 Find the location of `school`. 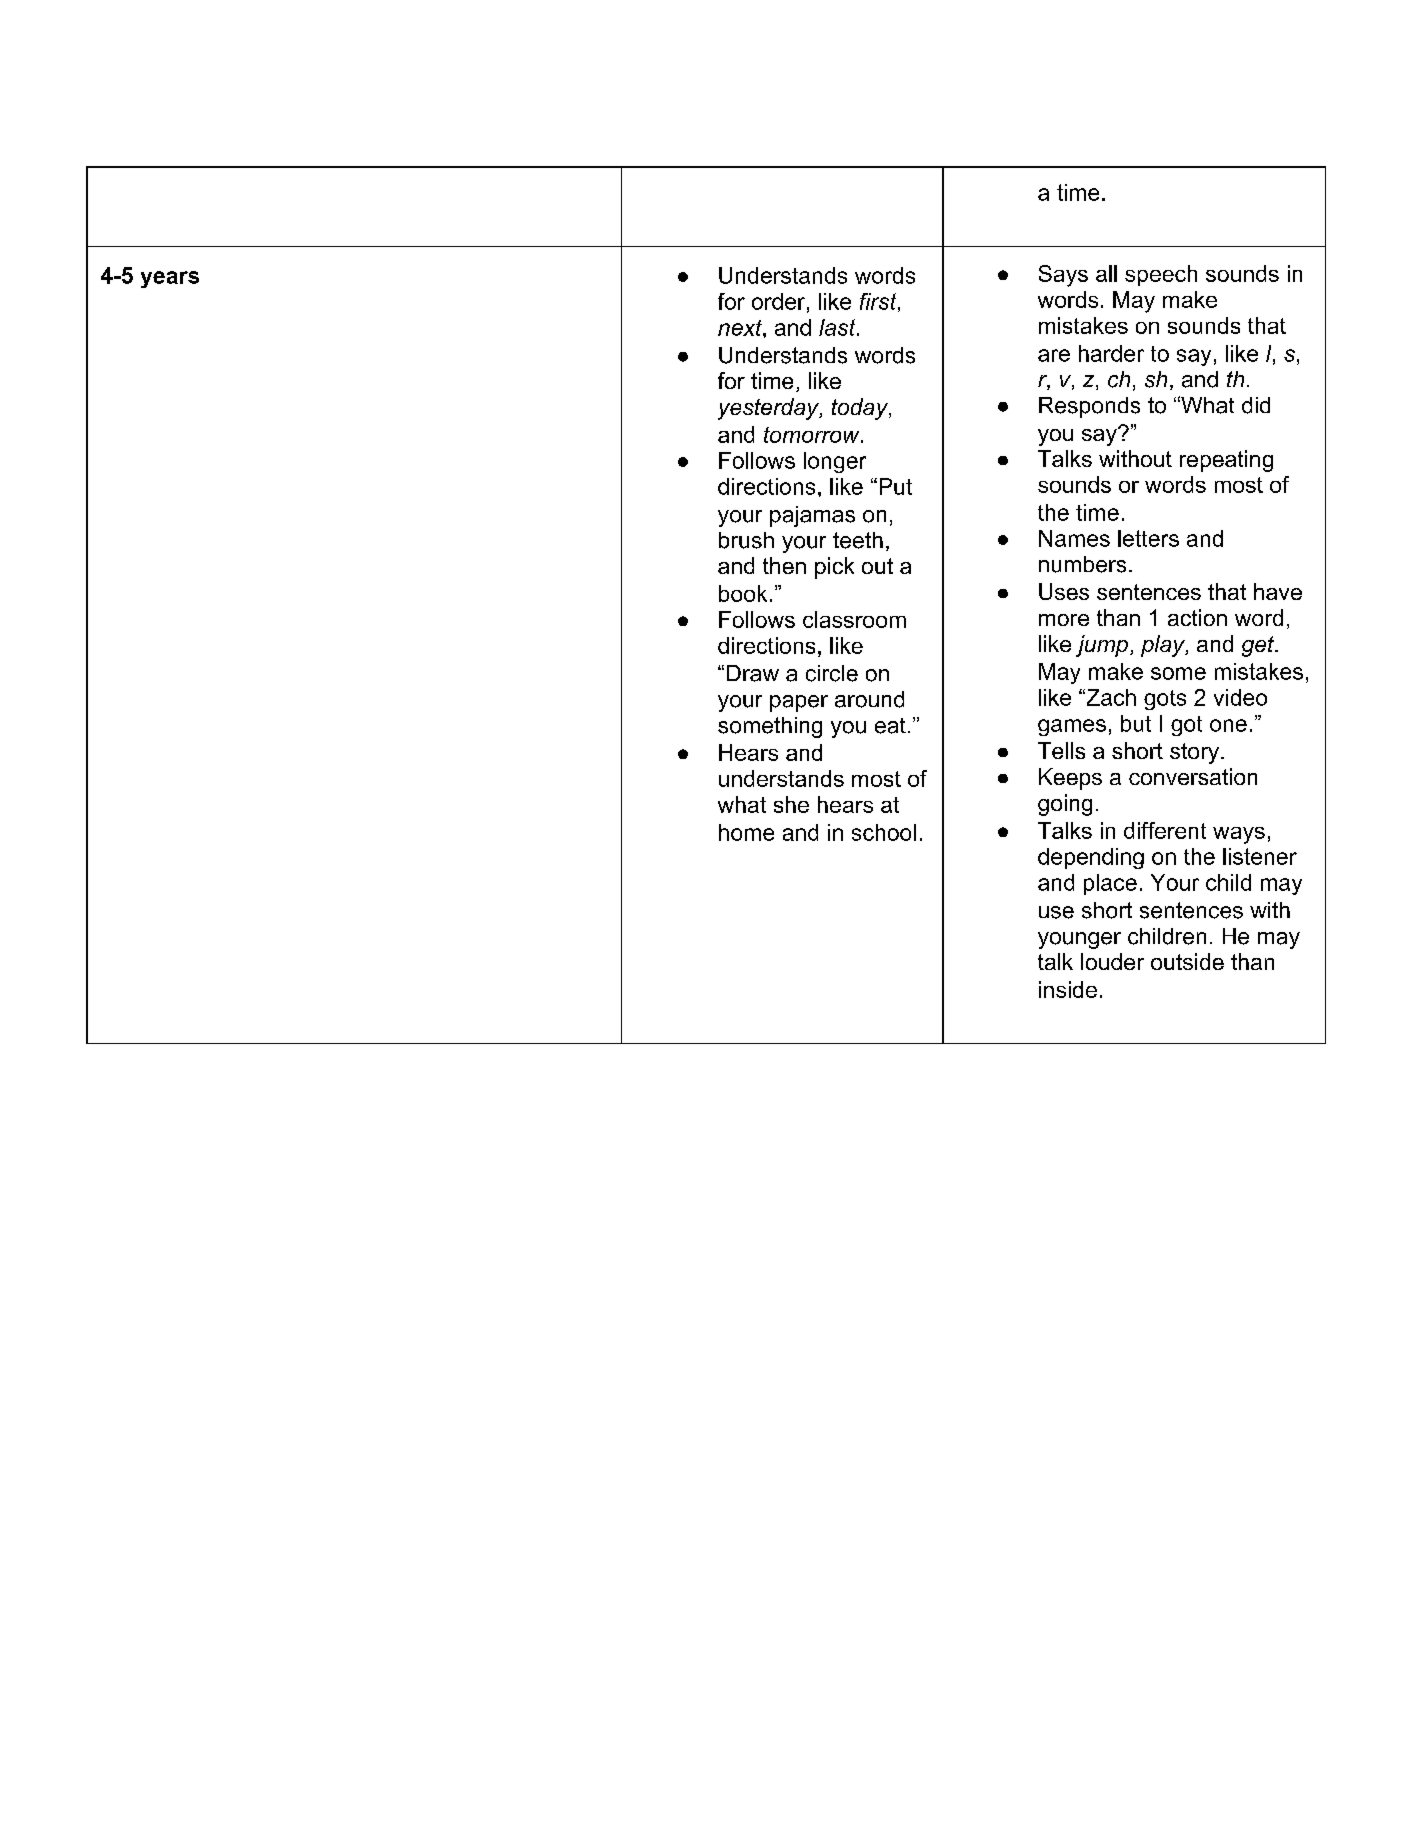

school is located at coordinates (884, 832).
